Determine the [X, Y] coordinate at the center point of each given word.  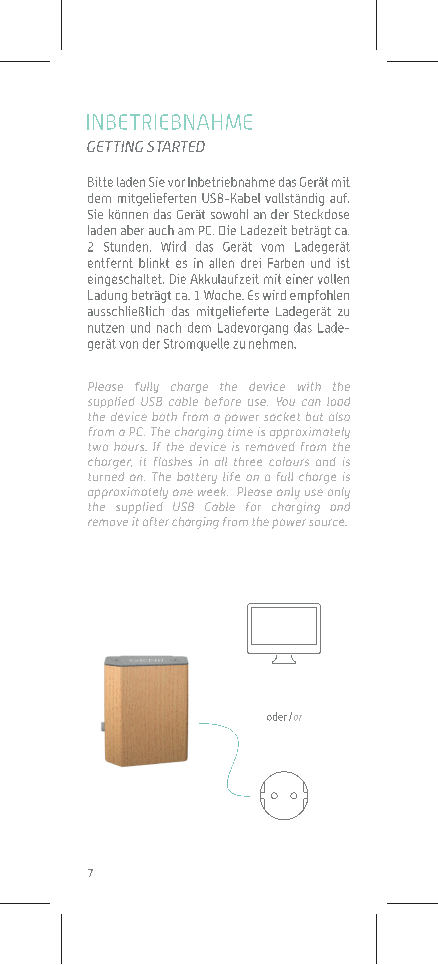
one [183, 492]
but [314, 416]
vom [272, 248]
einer [299, 279]
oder [277, 716]
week [213, 491]
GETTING [115, 146]
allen [221, 263]
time [240, 431]
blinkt [154, 263]
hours [130, 446]
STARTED [176, 146]
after [156, 521]
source [328, 522]
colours [289, 461]
